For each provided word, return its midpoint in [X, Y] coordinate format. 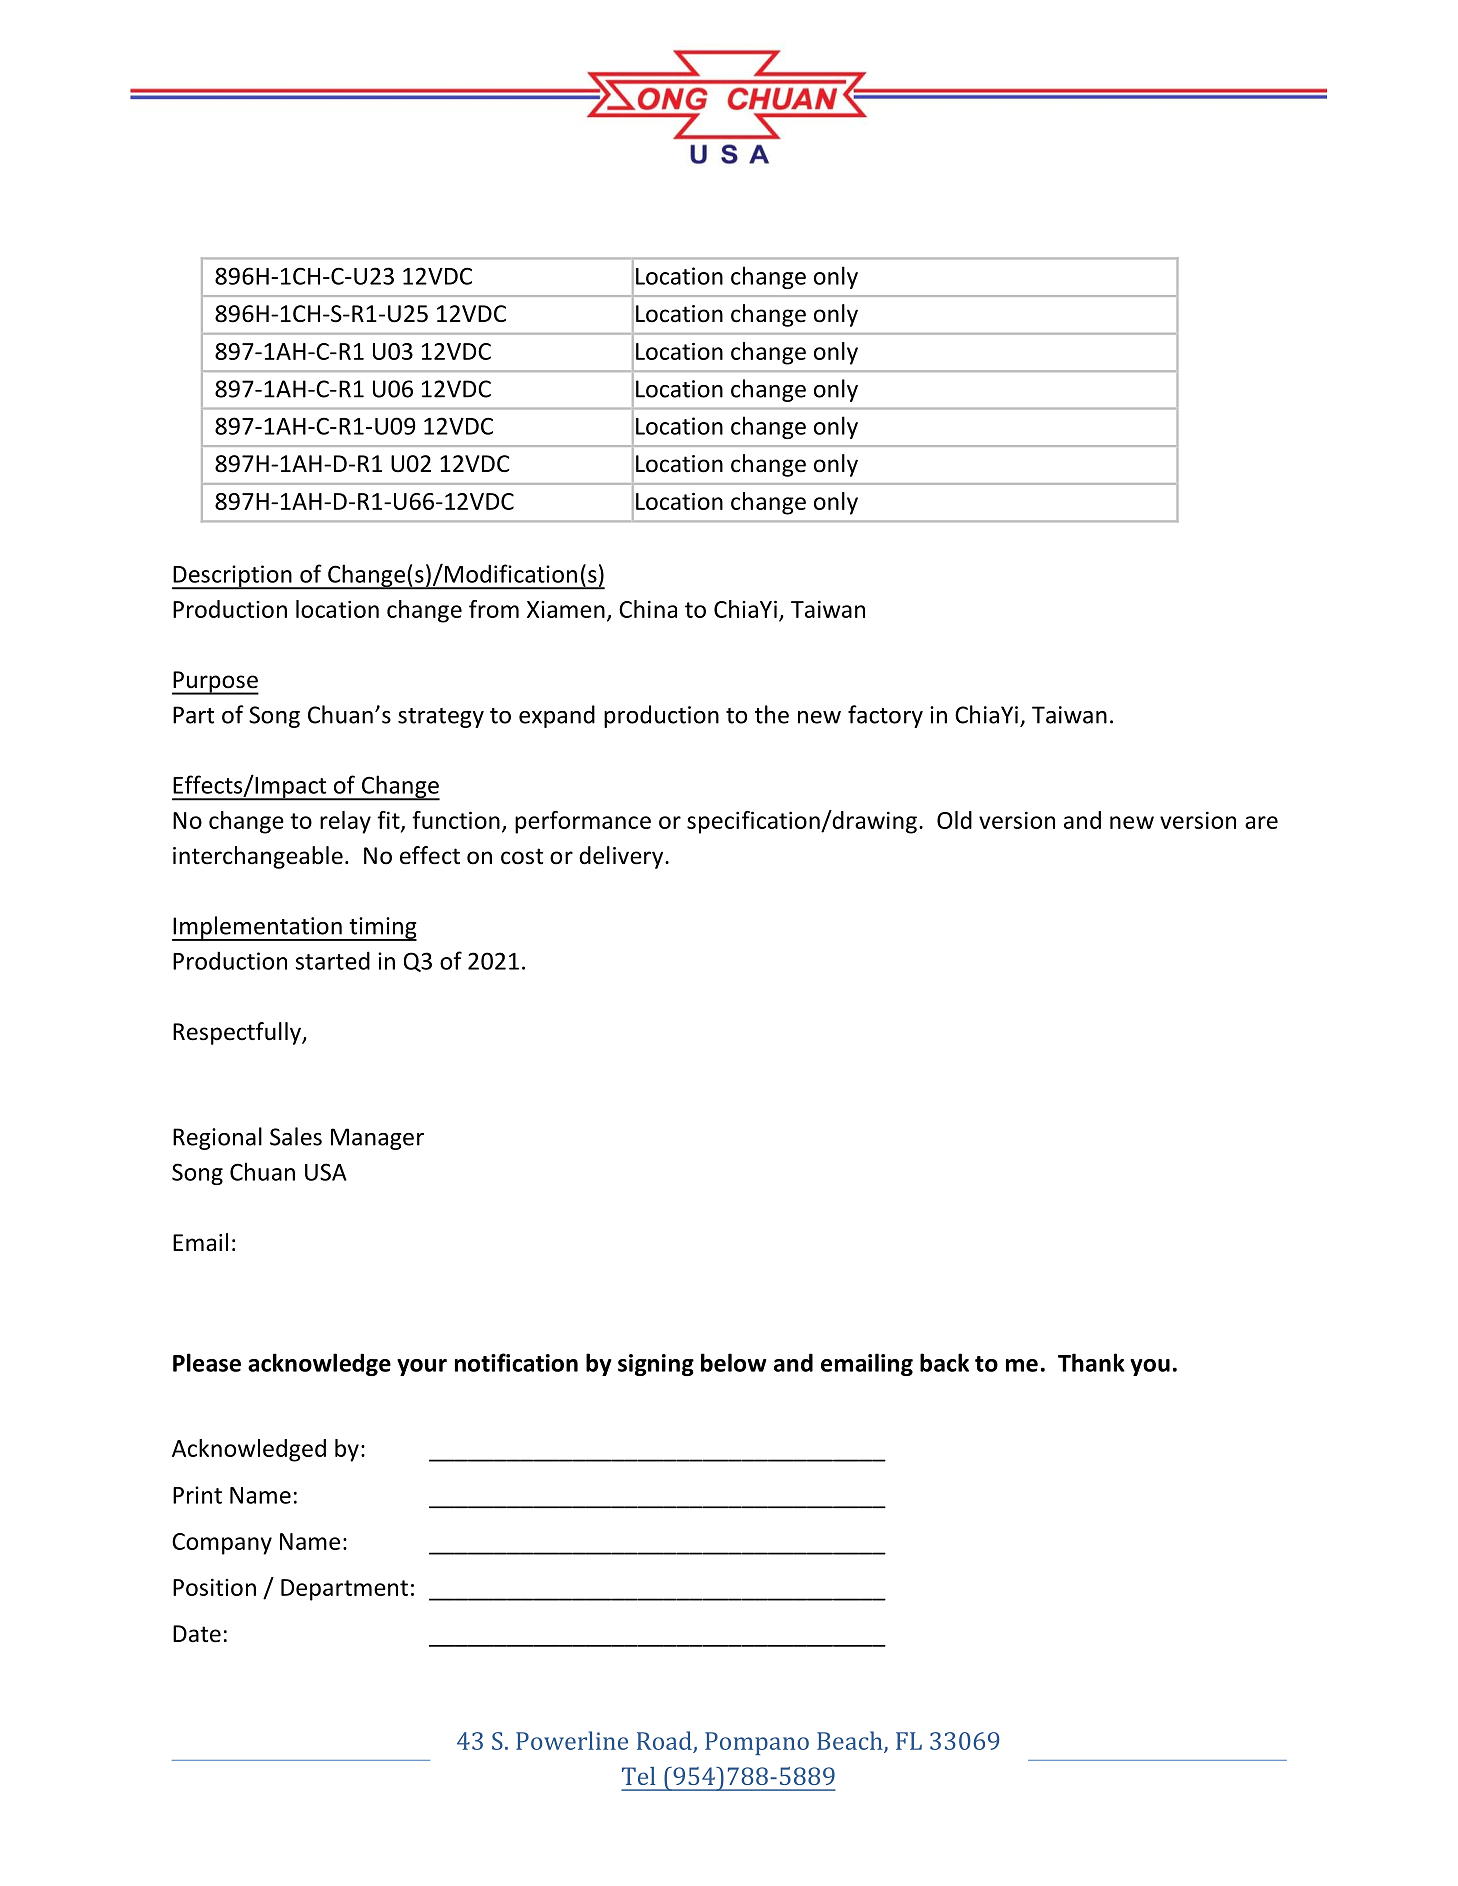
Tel [638, 1776]
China [648, 609]
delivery [622, 857]
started [333, 960]
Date [197, 1634]
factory [885, 716]
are [1261, 822]
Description [233, 577]
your [422, 1367]
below [734, 1362]
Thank [1091, 1362]
